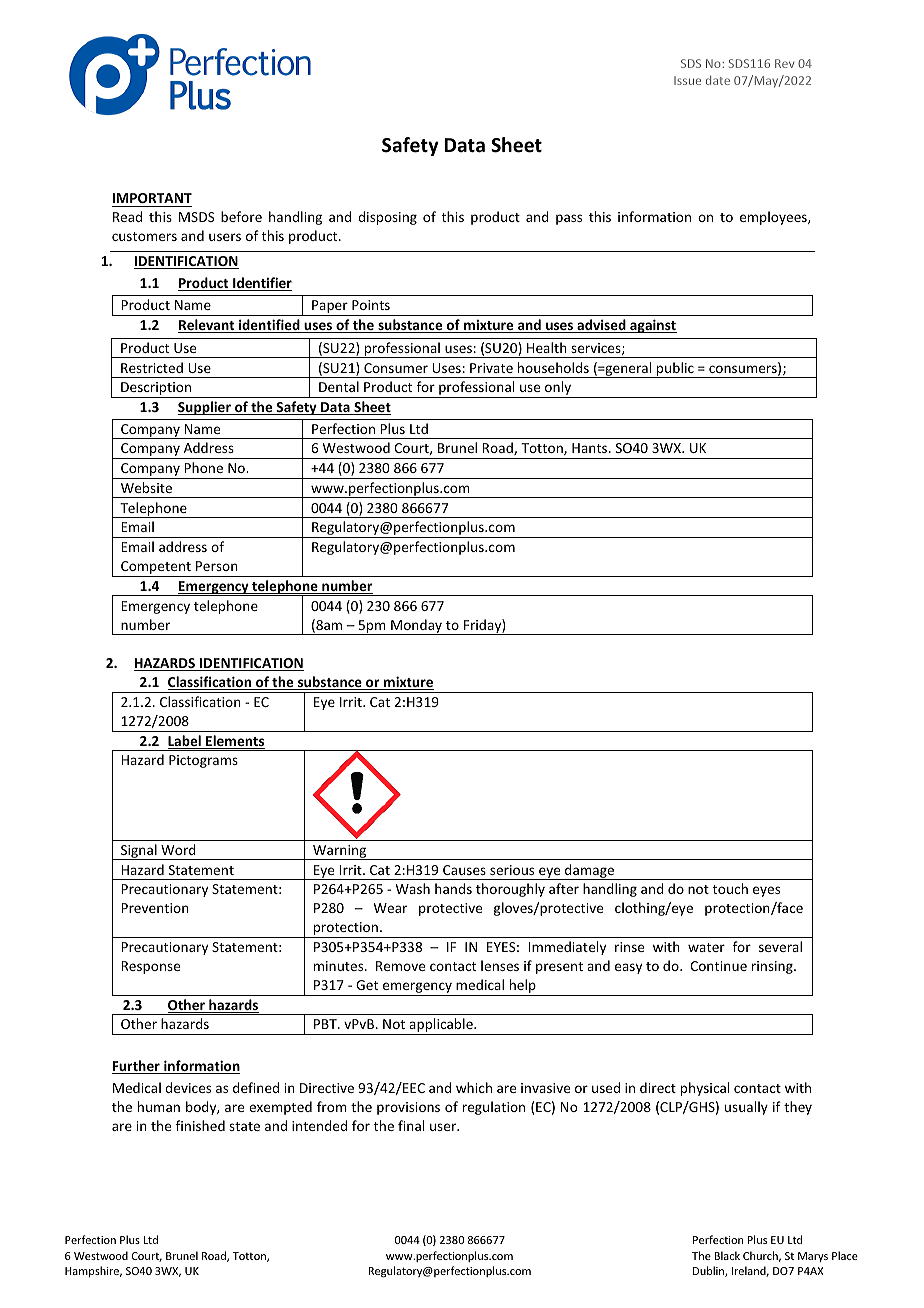 Image resolution: width=924 pixels, height=1308 pixels. I want to click on Monday, so click(416, 627).
